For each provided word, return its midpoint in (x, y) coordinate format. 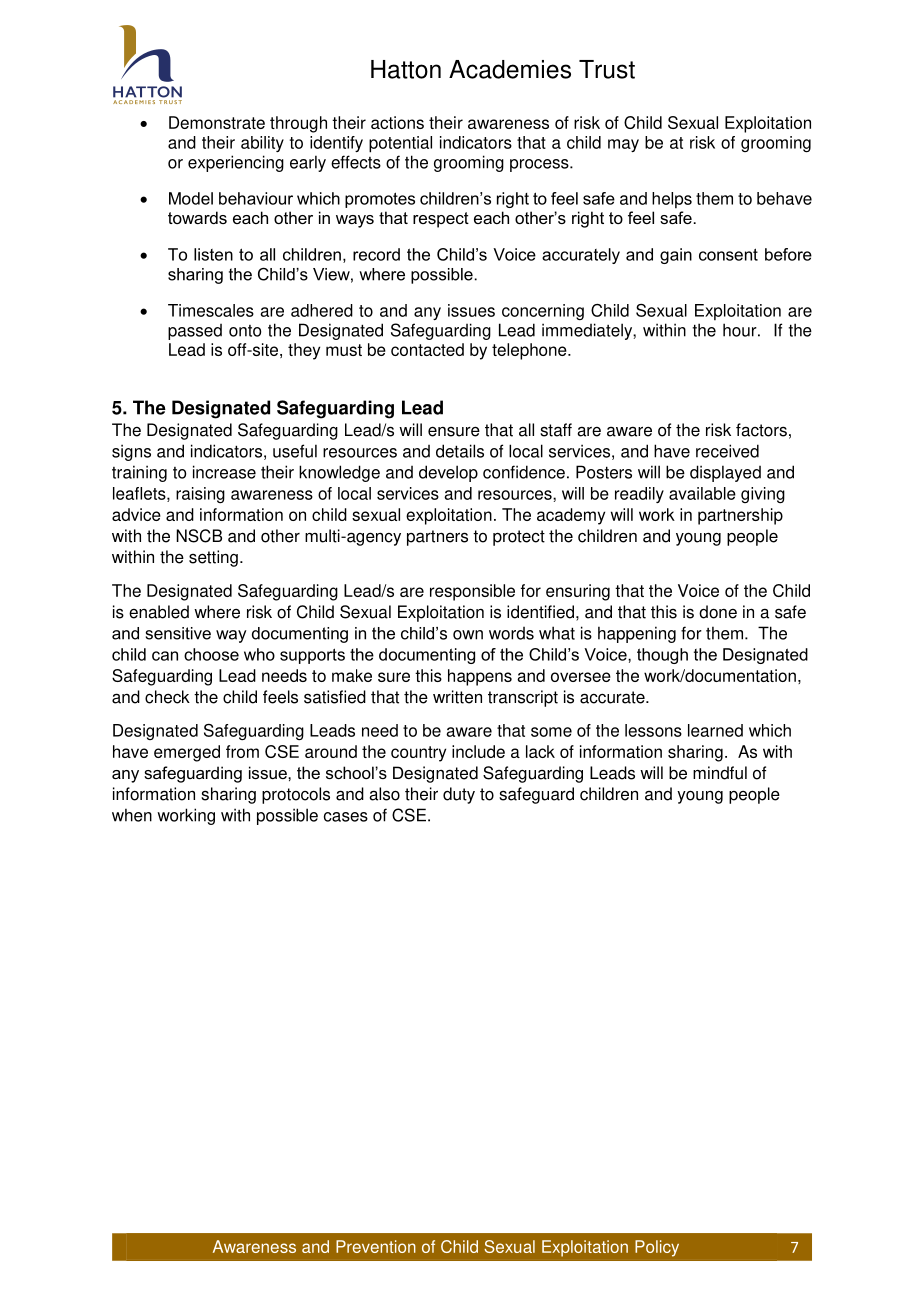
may (623, 145)
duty (459, 795)
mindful (720, 773)
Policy (657, 1248)
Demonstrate (217, 122)
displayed (725, 473)
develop (448, 473)
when (132, 815)
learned (715, 730)
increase (224, 472)
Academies (510, 69)
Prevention (376, 1246)
